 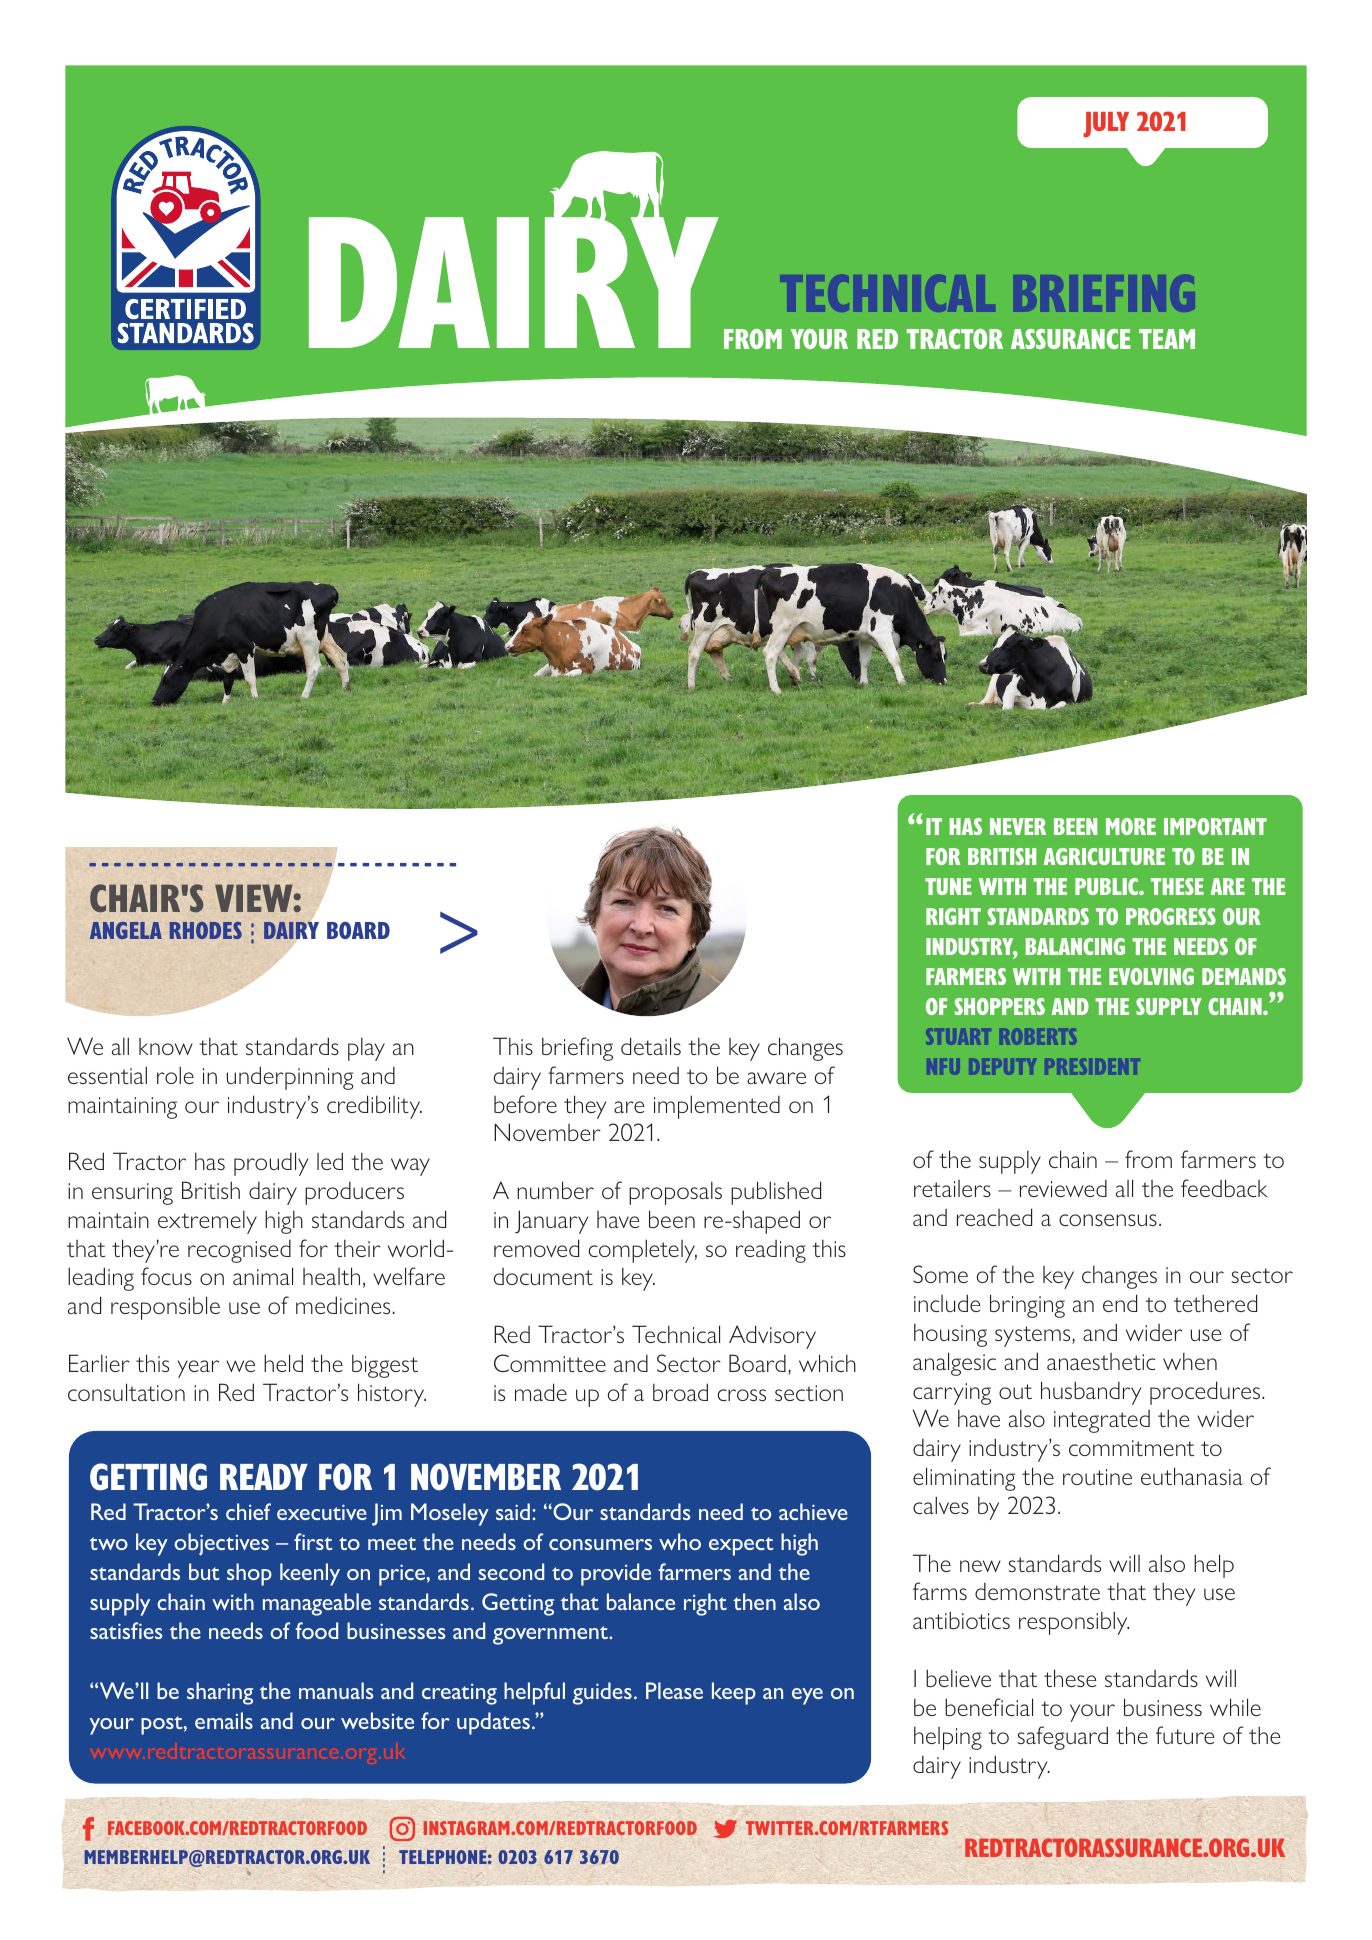 What do you see at coordinates (206, 930) in the image?
I see `RHODES` at bounding box center [206, 930].
